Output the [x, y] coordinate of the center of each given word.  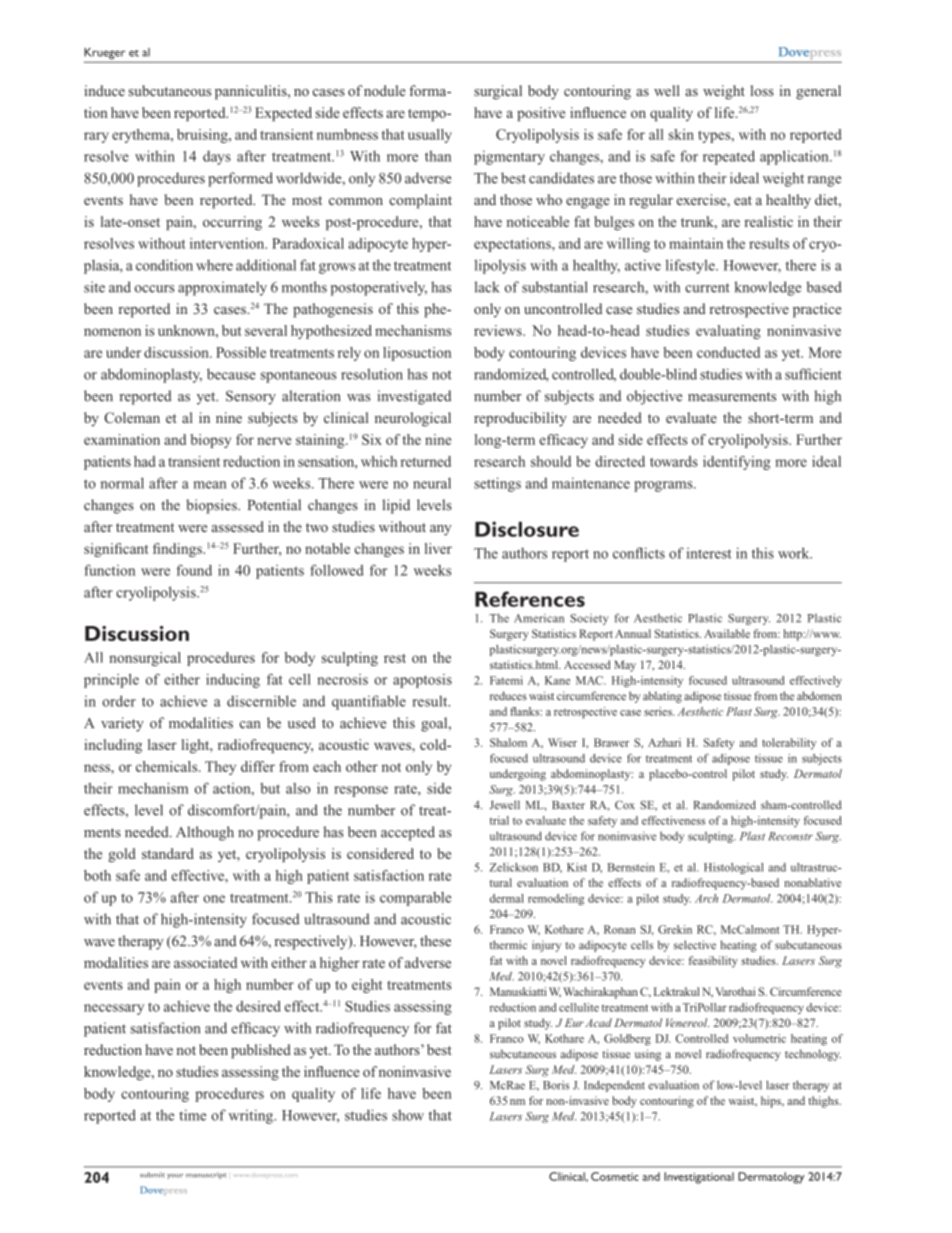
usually [430, 136]
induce [104, 90]
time [192, 1115]
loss [762, 90]
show [408, 1115]
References [530, 599]
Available [727, 633]
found [194, 570]
